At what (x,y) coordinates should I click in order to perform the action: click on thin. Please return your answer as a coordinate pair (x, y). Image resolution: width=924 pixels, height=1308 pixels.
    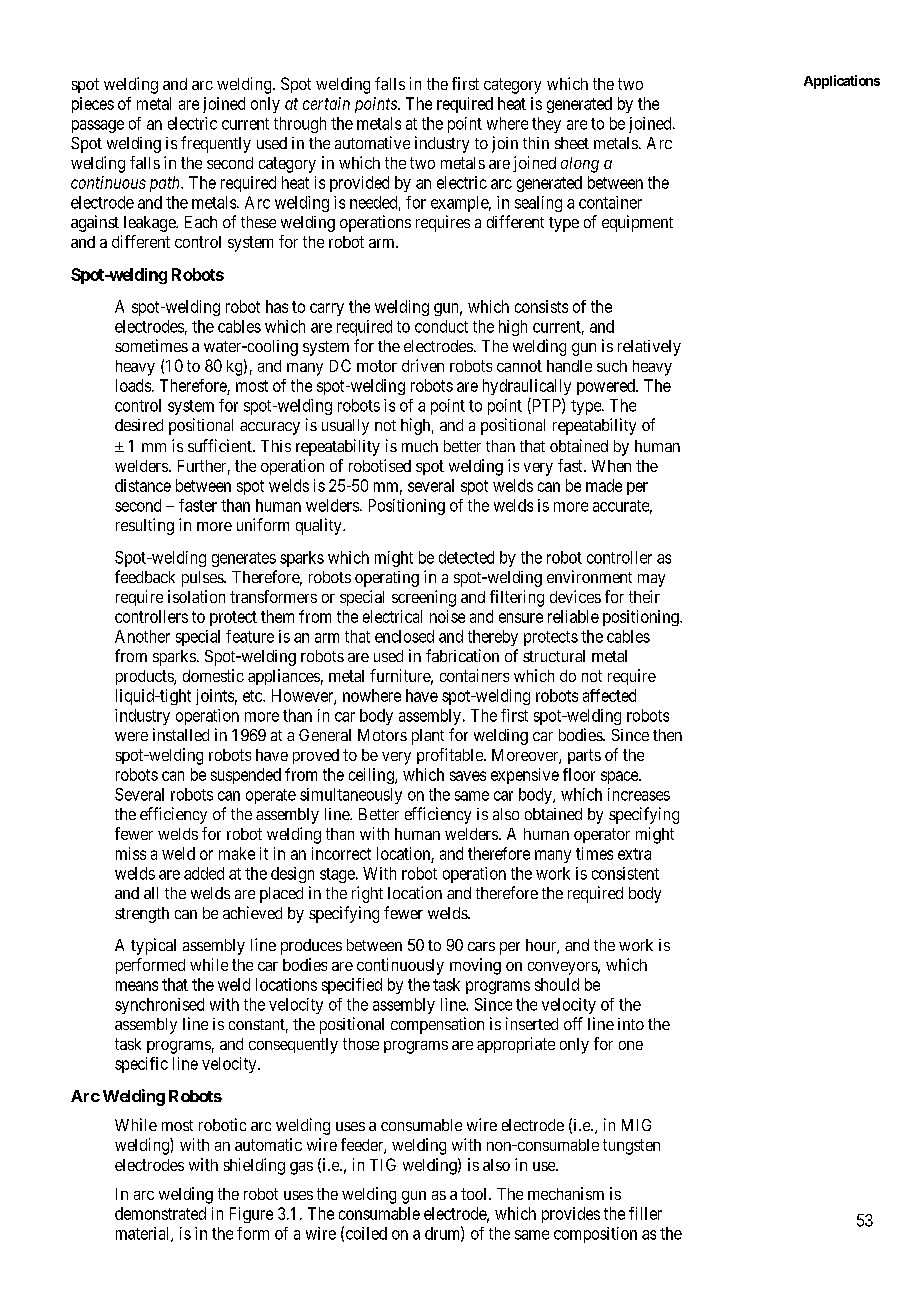
    Looking at the image, I should click on (536, 143).
